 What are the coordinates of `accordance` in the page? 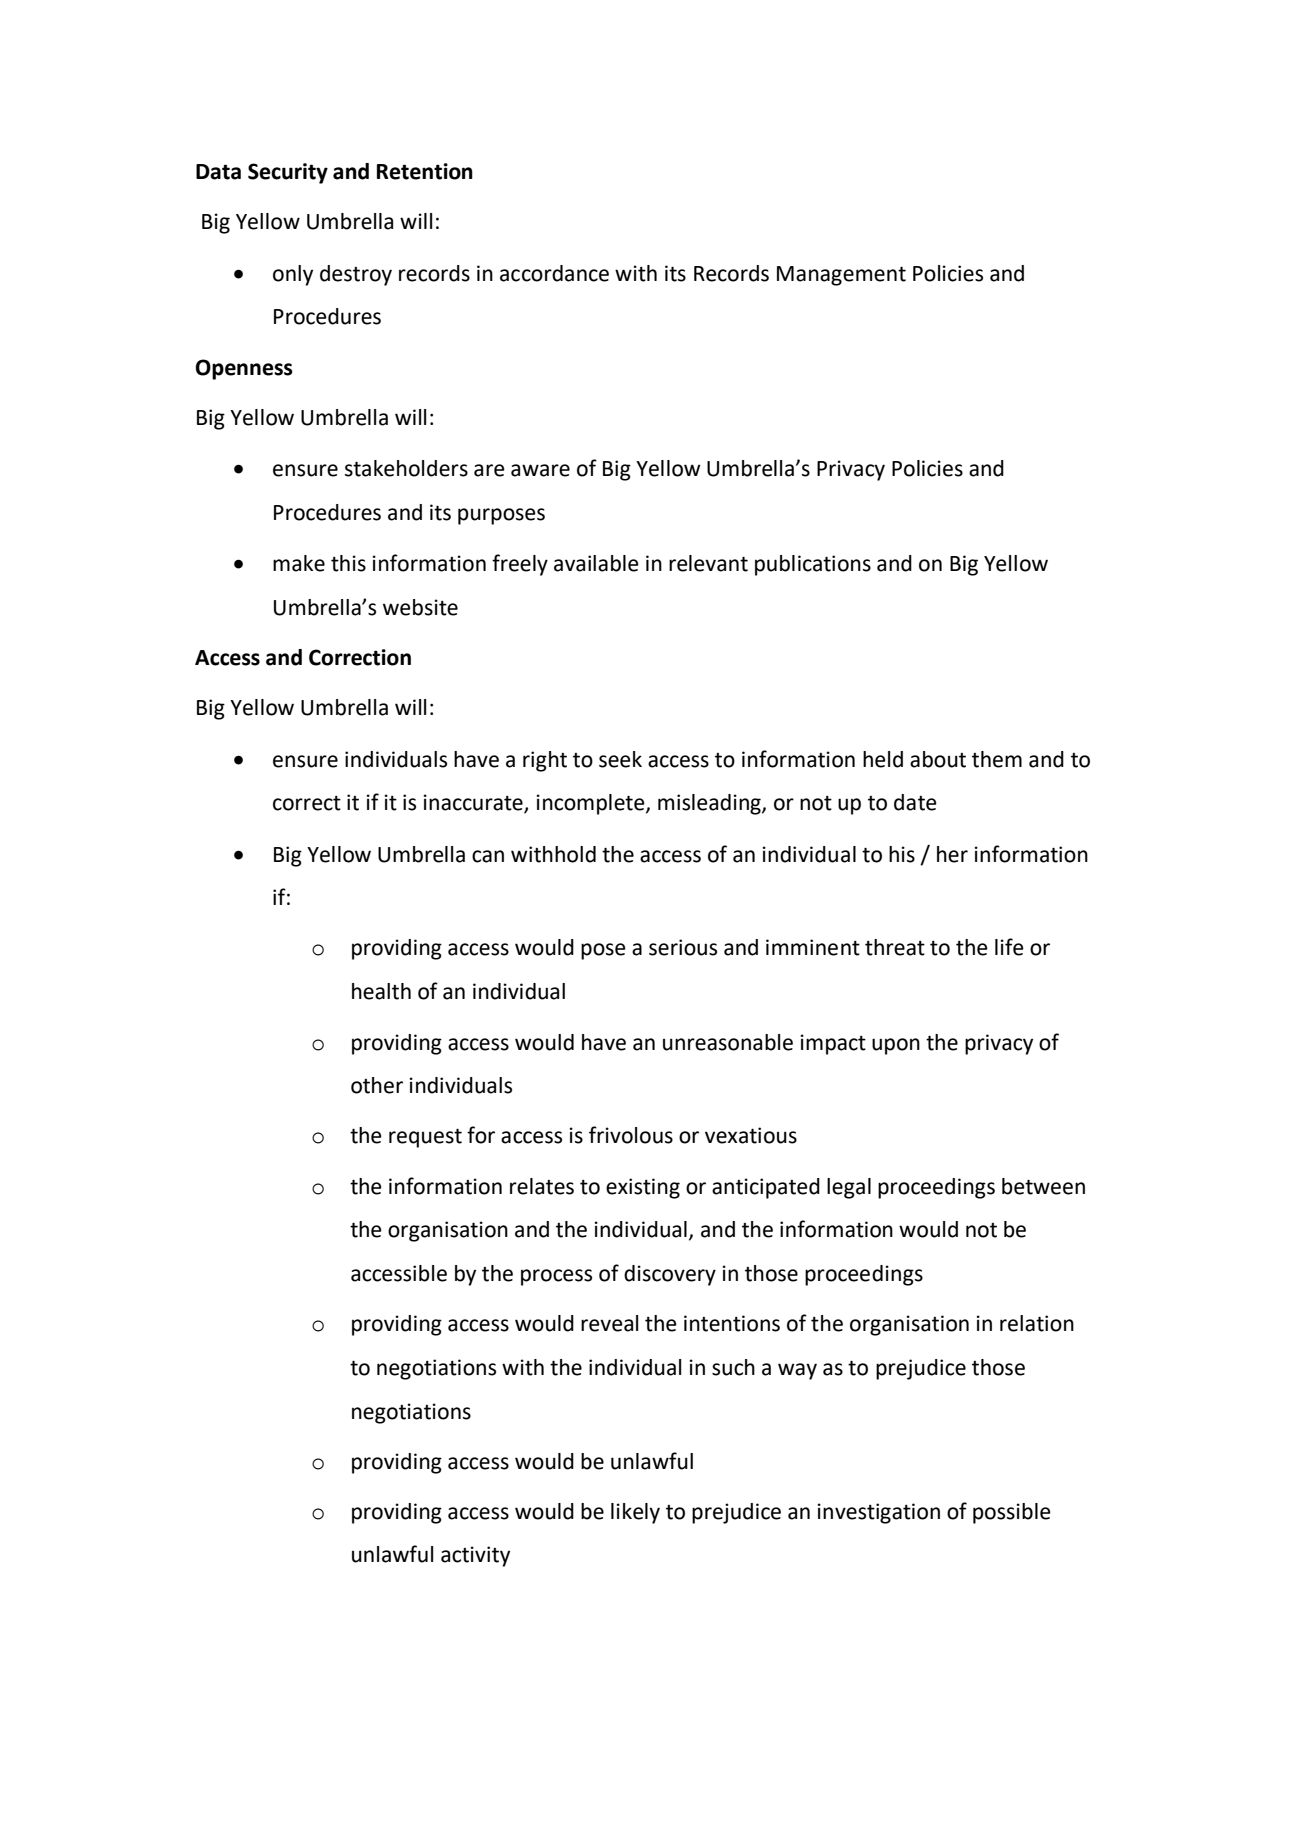 It's located at (554, 273).
